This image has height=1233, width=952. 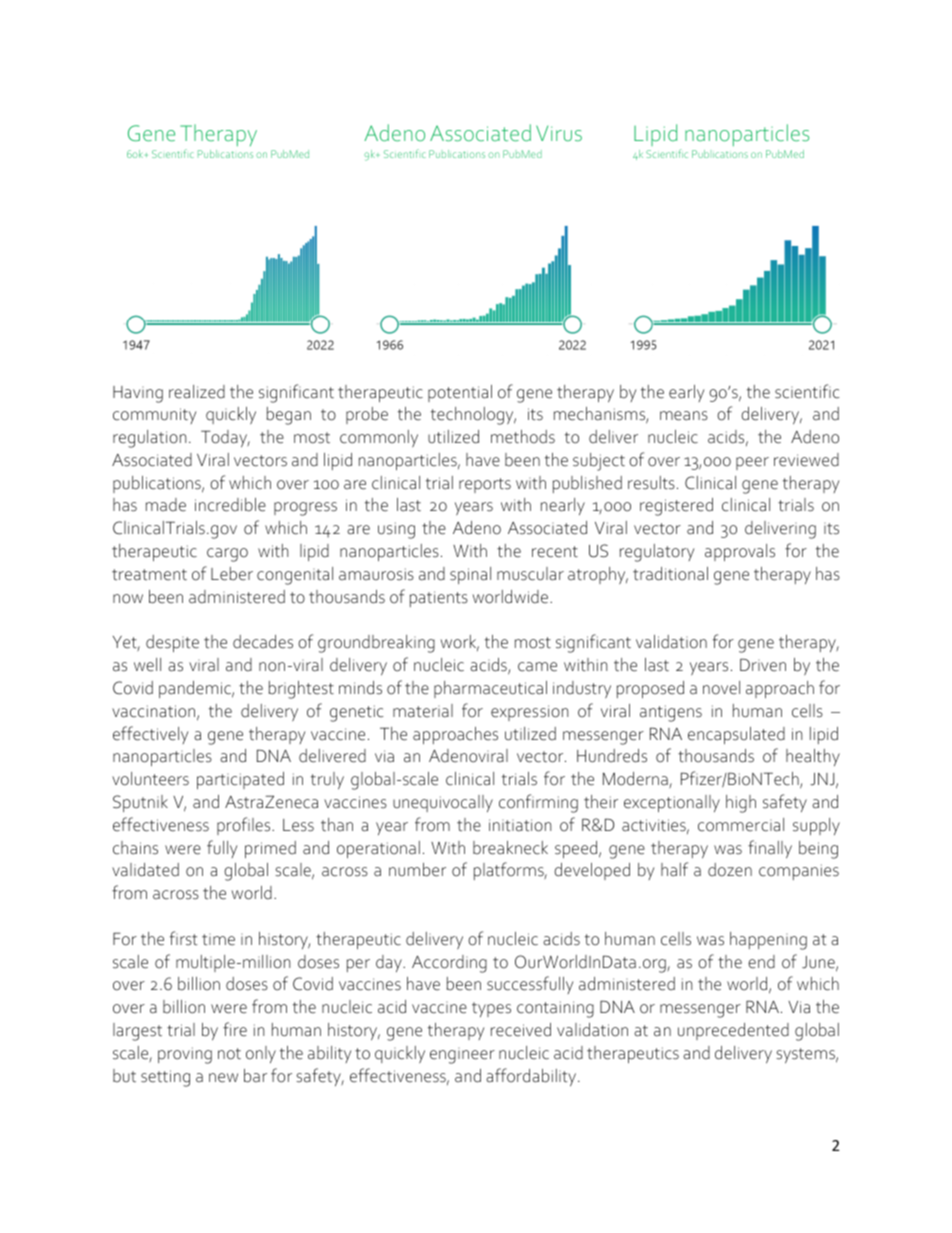 I want to click on regulation, so click(x=149, y=439).
